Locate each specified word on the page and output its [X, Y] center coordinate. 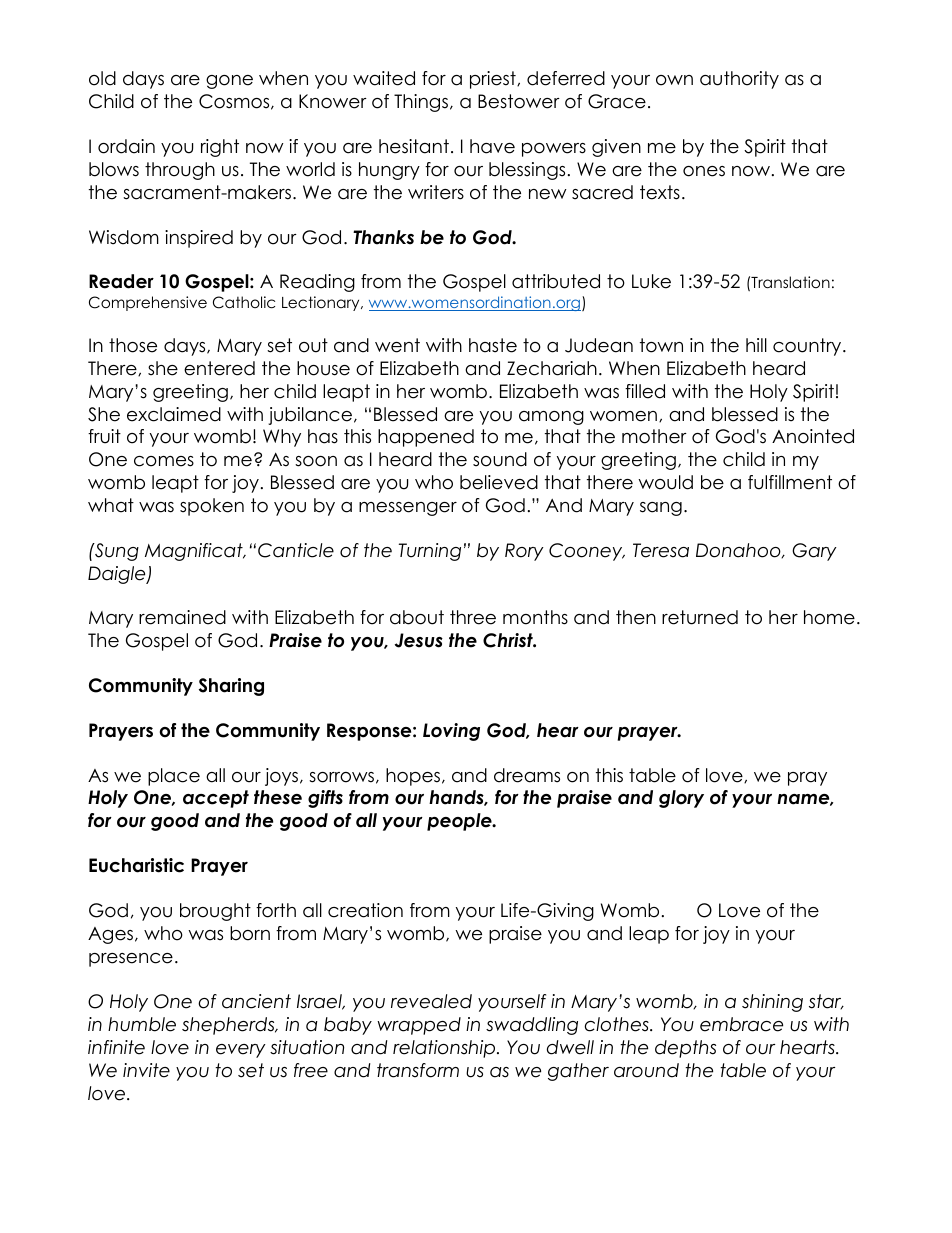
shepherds [229, 1026]
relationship [445, 1049]
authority [739, 80]
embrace [741, 1024]
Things [421, 103]
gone [229, 82]
